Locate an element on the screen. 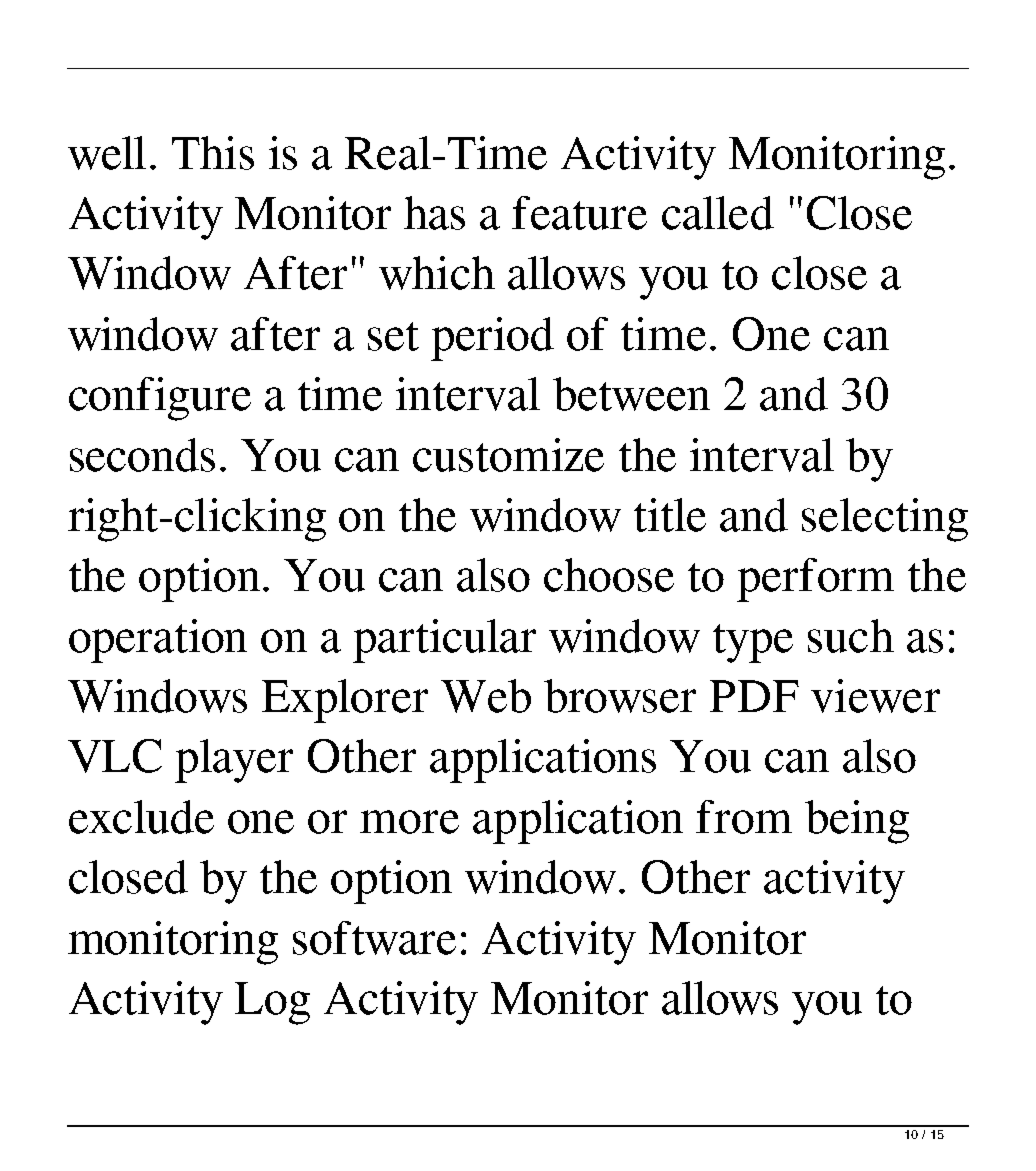  called is located at coordinates (718, 213).
